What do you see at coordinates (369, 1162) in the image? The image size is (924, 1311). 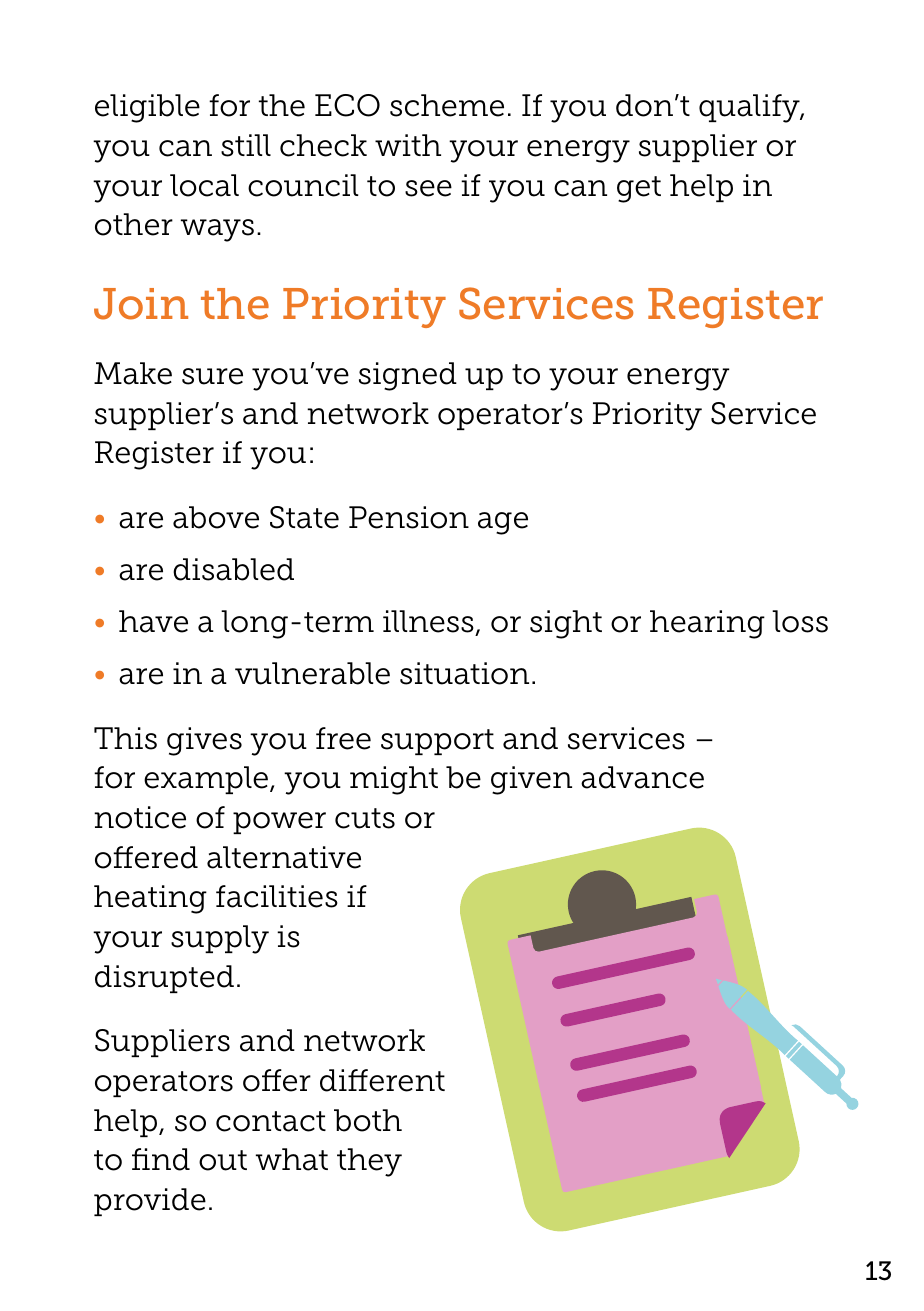 I see `they` at bounding box center [369, 1162].
